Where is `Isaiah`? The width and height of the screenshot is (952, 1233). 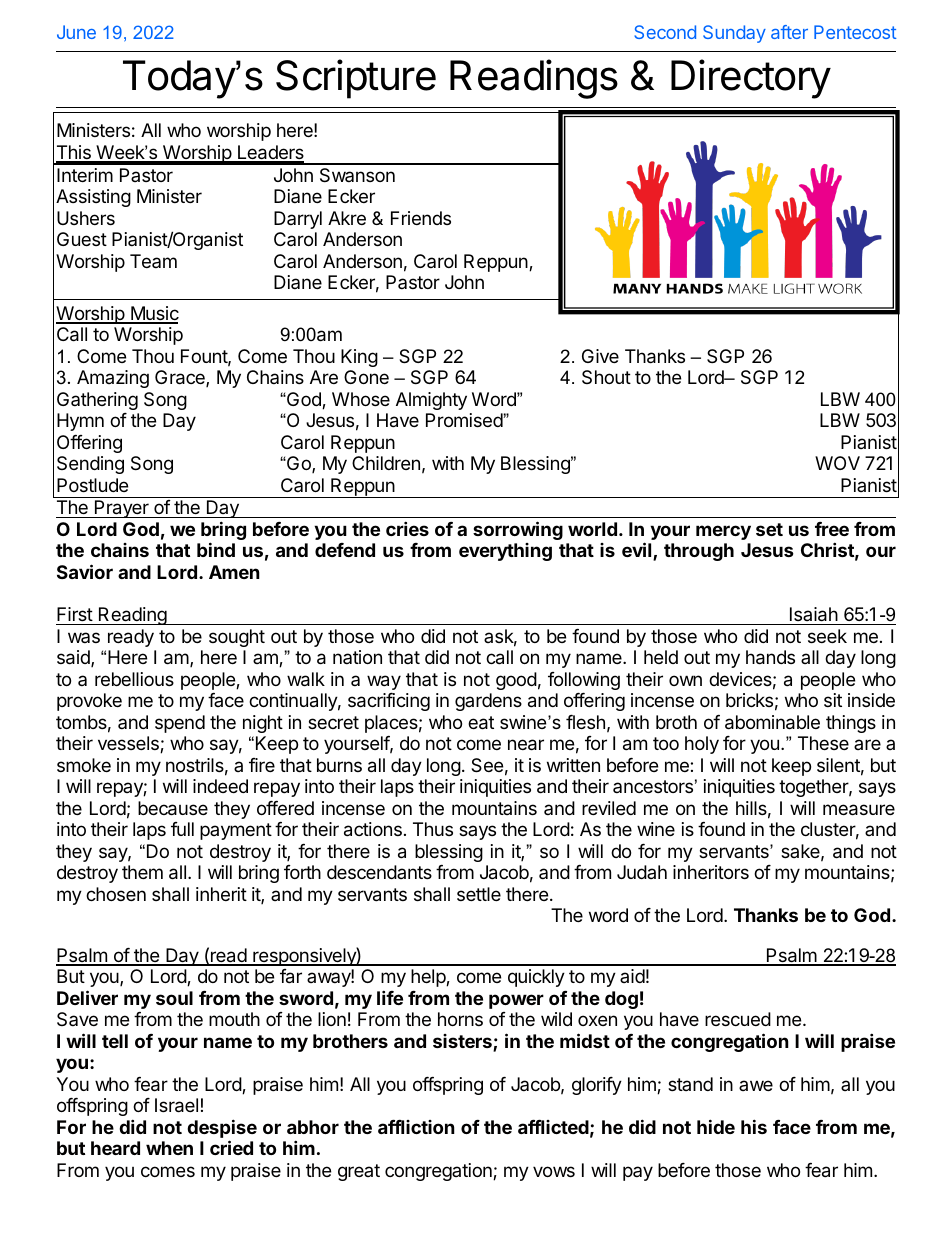 Isaiah is located at coordinates (813, 616).
